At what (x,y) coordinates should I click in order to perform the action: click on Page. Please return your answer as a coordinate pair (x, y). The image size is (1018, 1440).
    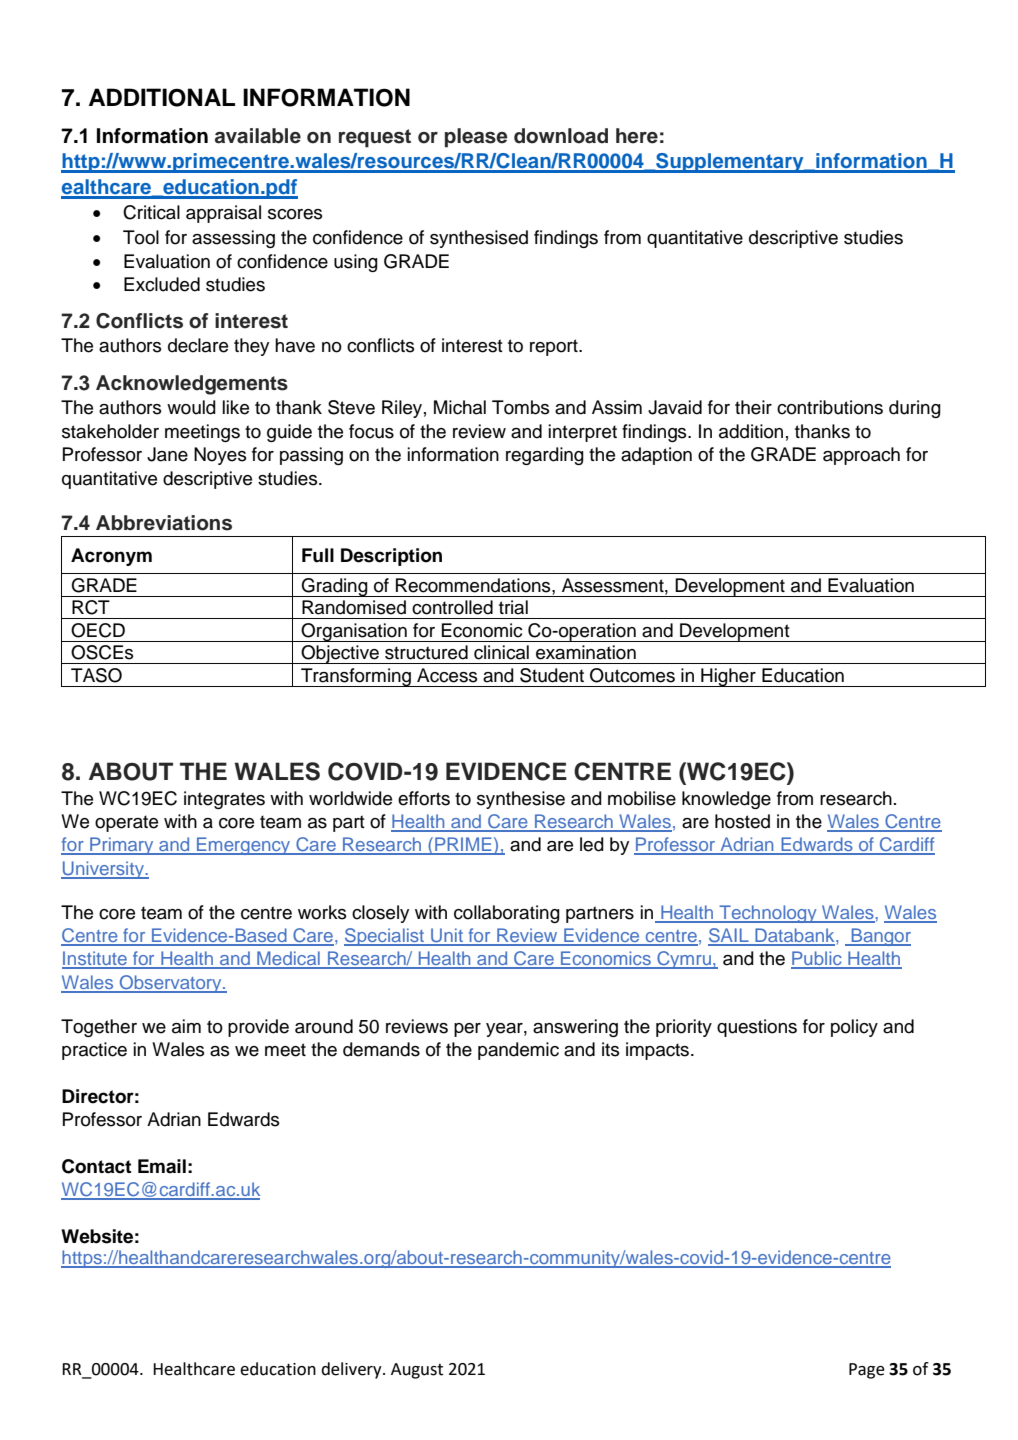
    Looking at the image, I should click on (867, 1371).
